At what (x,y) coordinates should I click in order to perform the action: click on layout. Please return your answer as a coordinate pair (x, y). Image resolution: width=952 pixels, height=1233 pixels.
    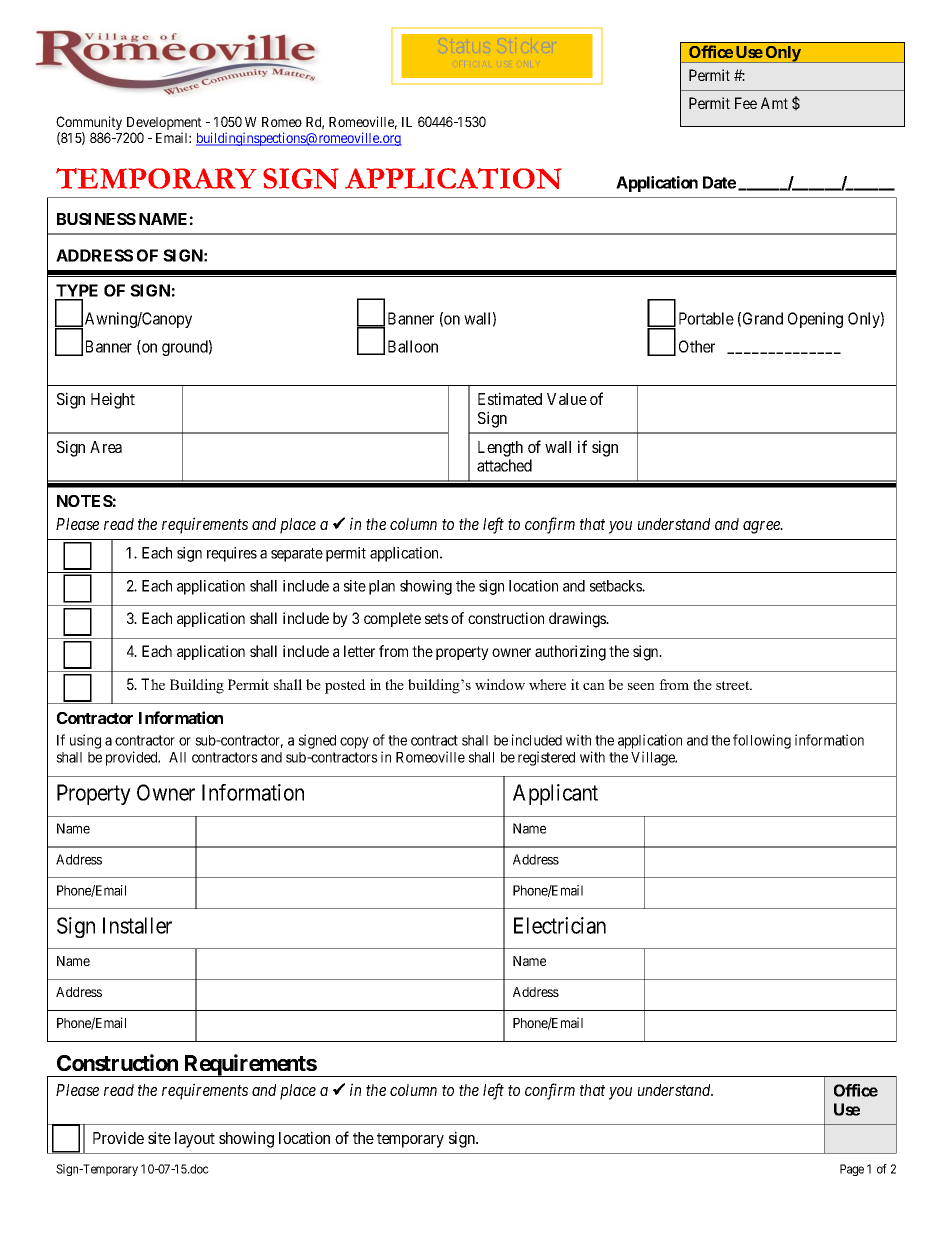
    Looking at the image, I should click on (195, 1140).
